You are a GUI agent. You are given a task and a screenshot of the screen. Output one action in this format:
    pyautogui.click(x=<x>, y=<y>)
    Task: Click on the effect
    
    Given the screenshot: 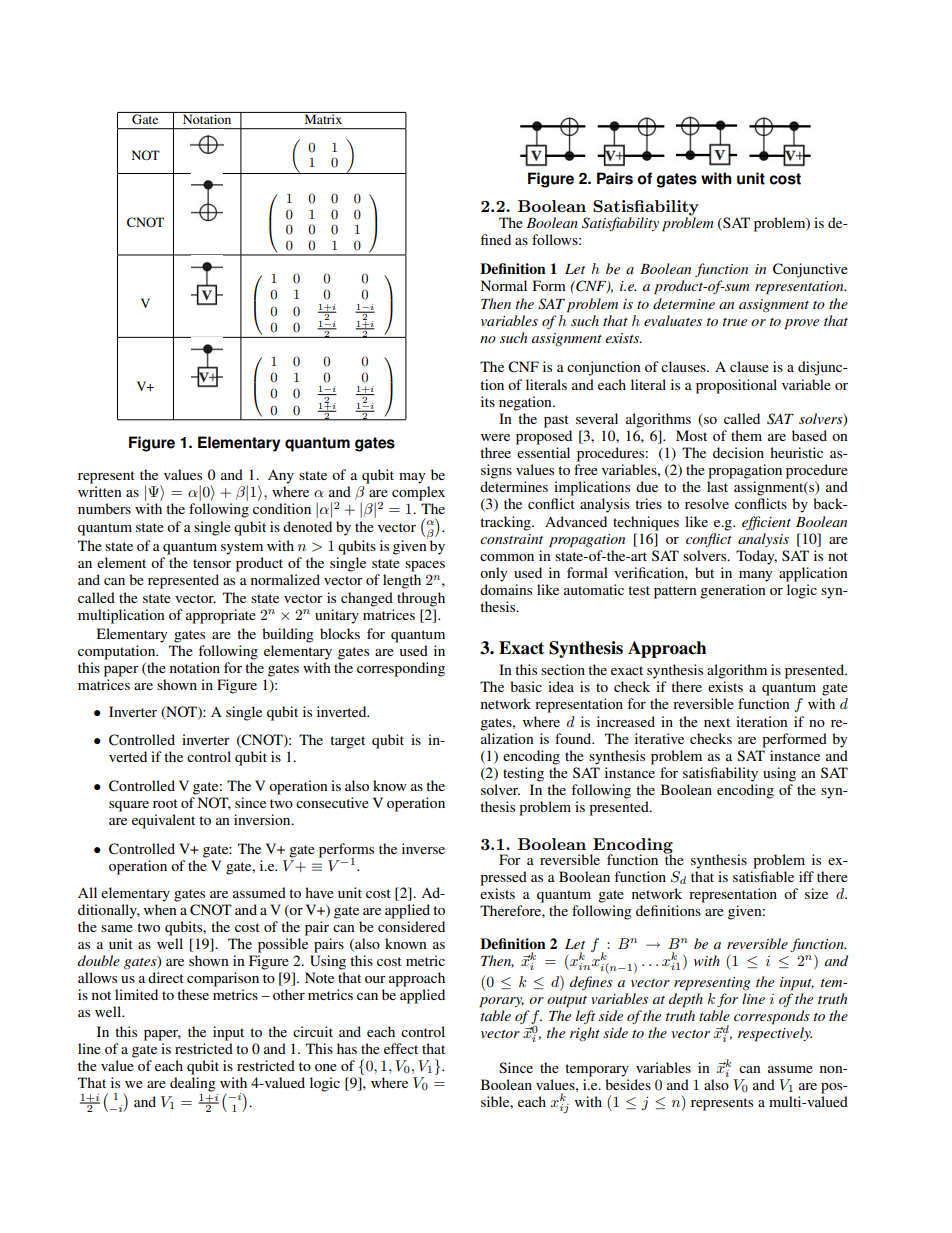 What is the action you would take?
    pyautogui.click(x=401, y=1048)
